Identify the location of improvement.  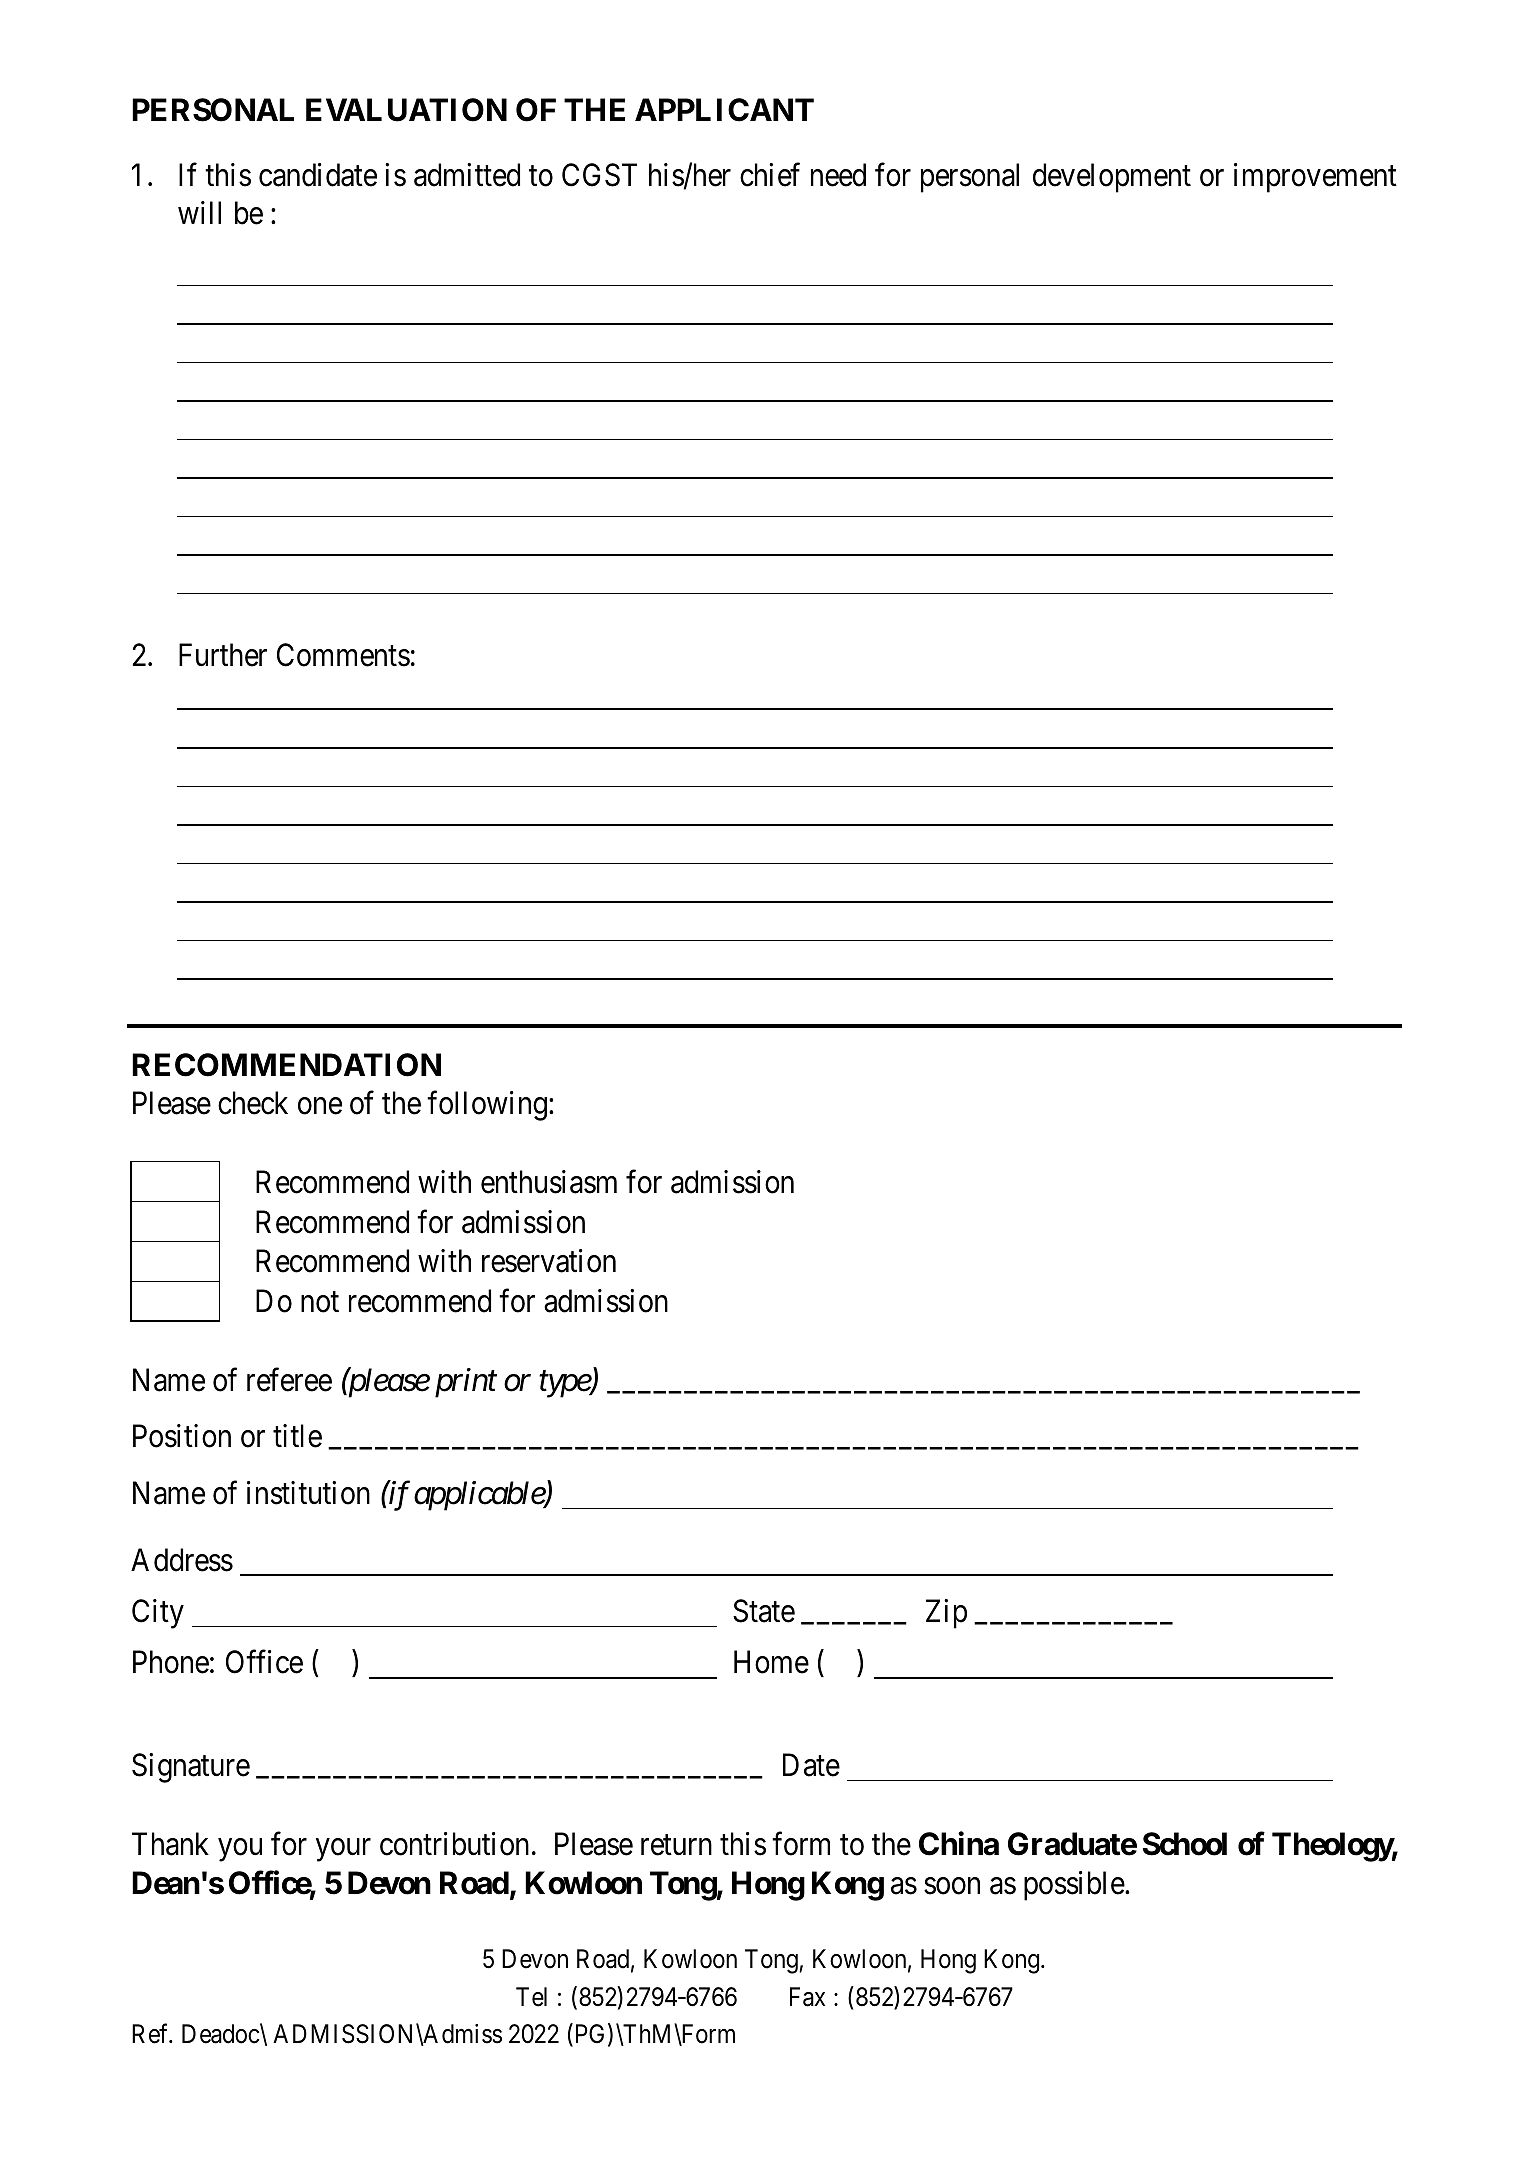
(1315, 178).
